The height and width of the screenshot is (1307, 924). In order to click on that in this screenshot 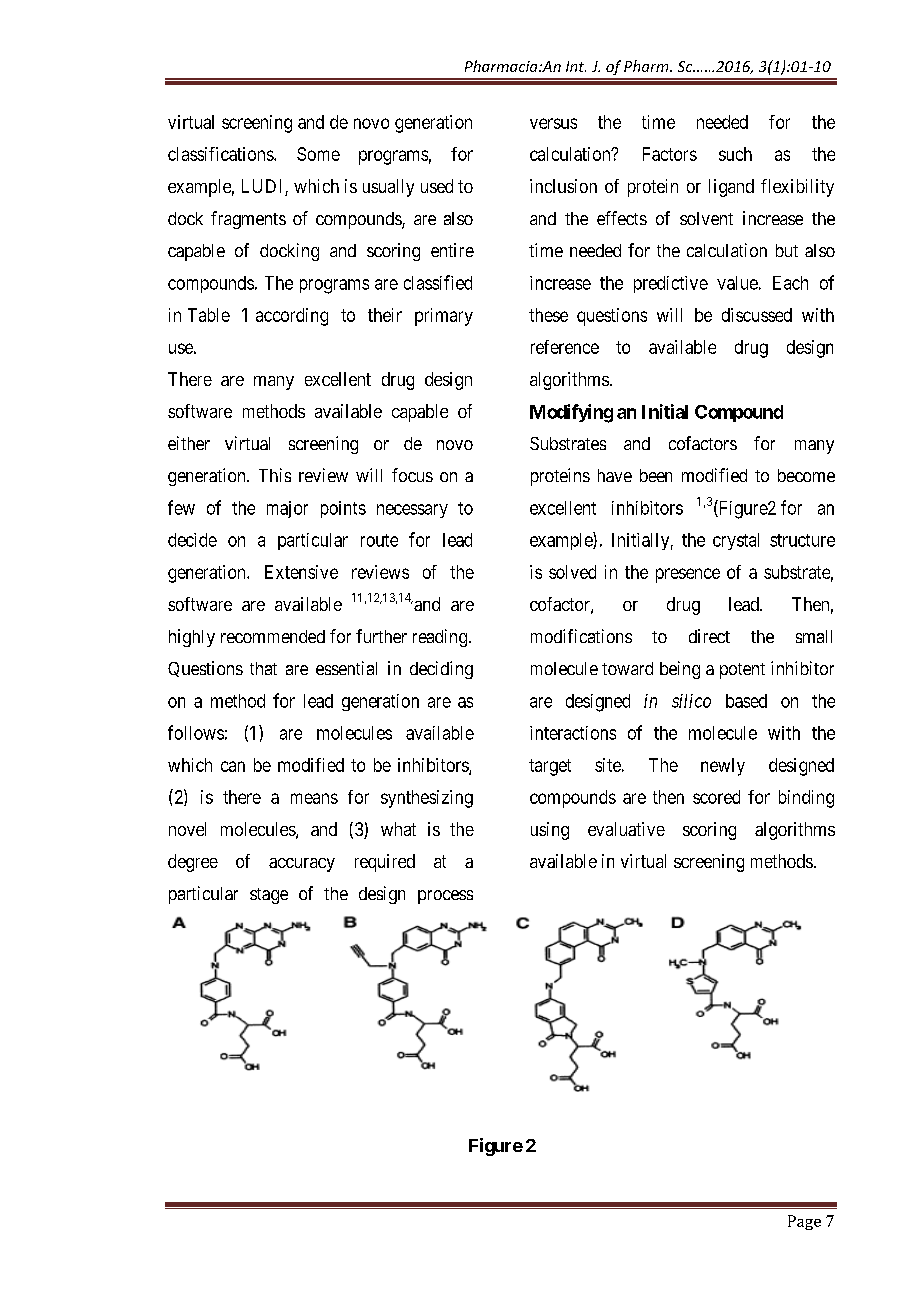, I will do `click(263, 668)`.
